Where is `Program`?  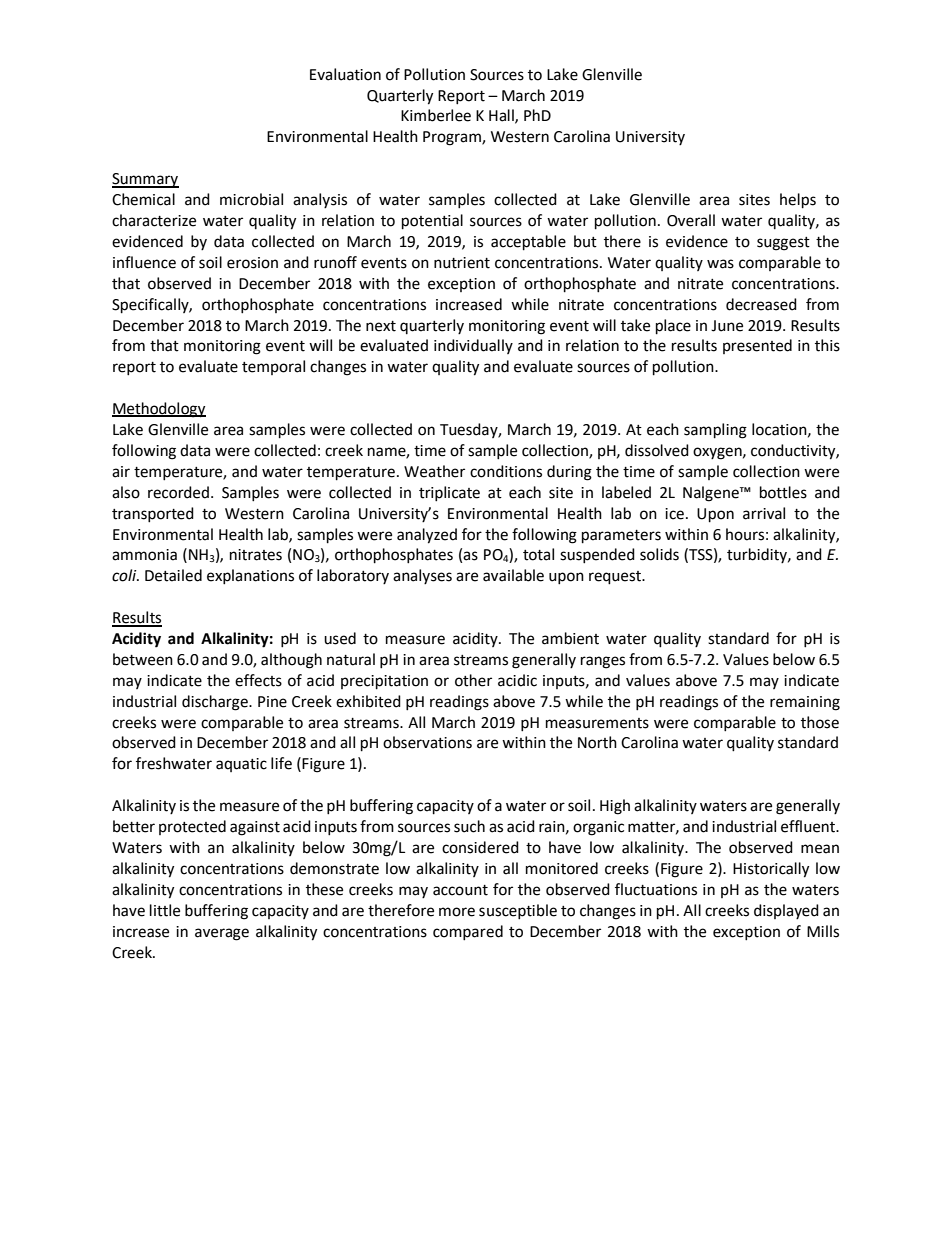
Program is located at coordinates (453, 138).
